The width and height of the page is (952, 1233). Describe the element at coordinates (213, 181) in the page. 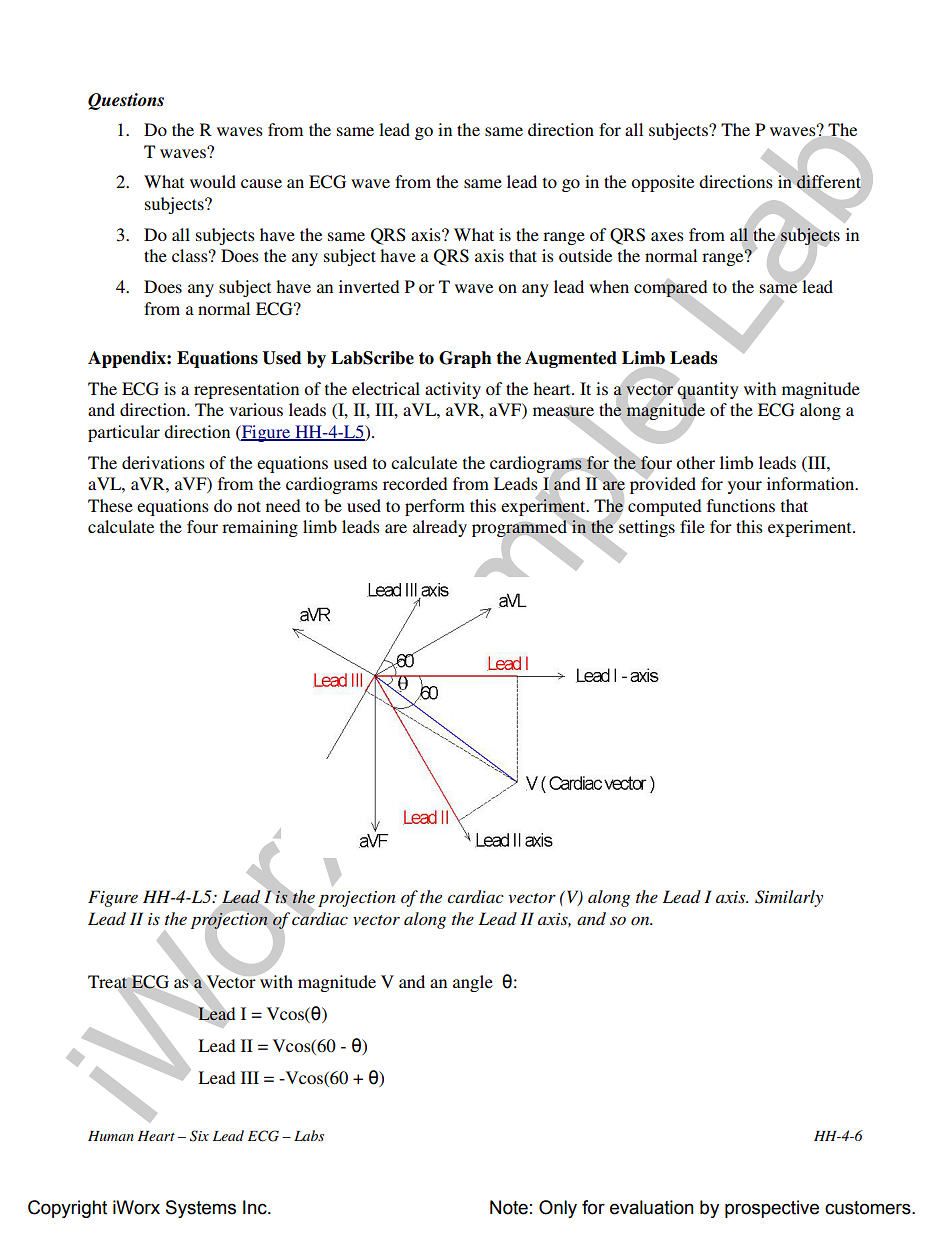

I see `would` at that location.
